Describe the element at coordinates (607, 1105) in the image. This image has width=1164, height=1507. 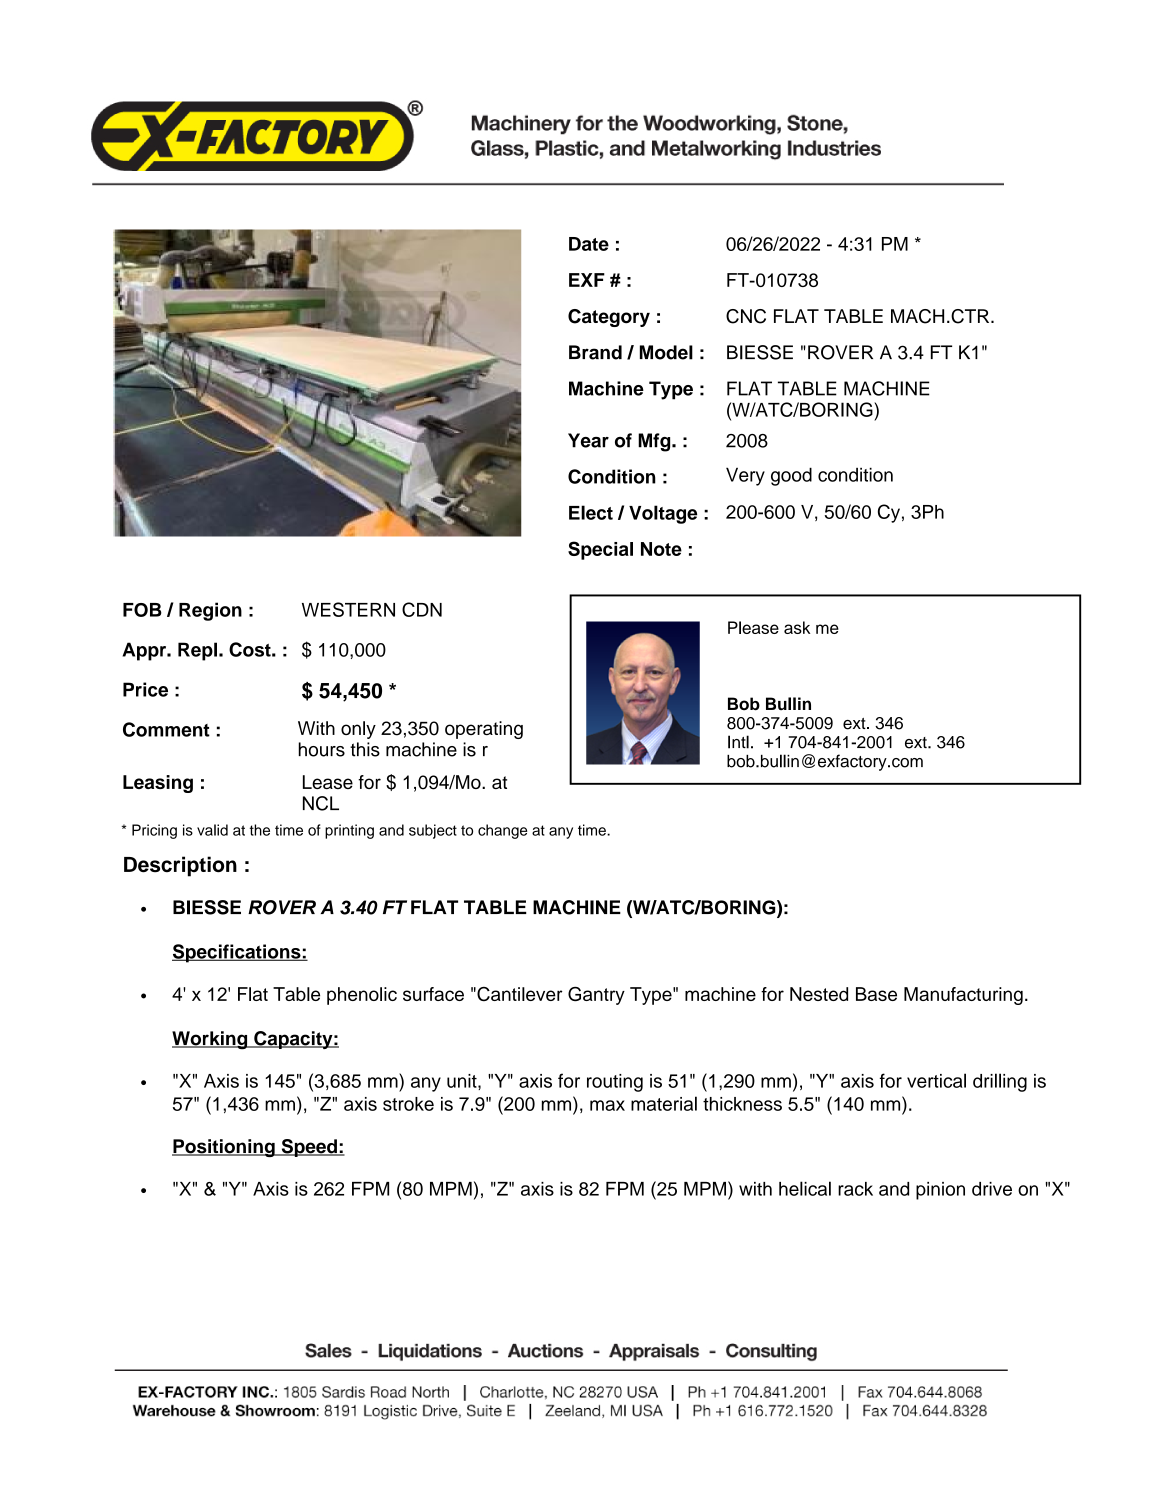
I see `max` at that location.
